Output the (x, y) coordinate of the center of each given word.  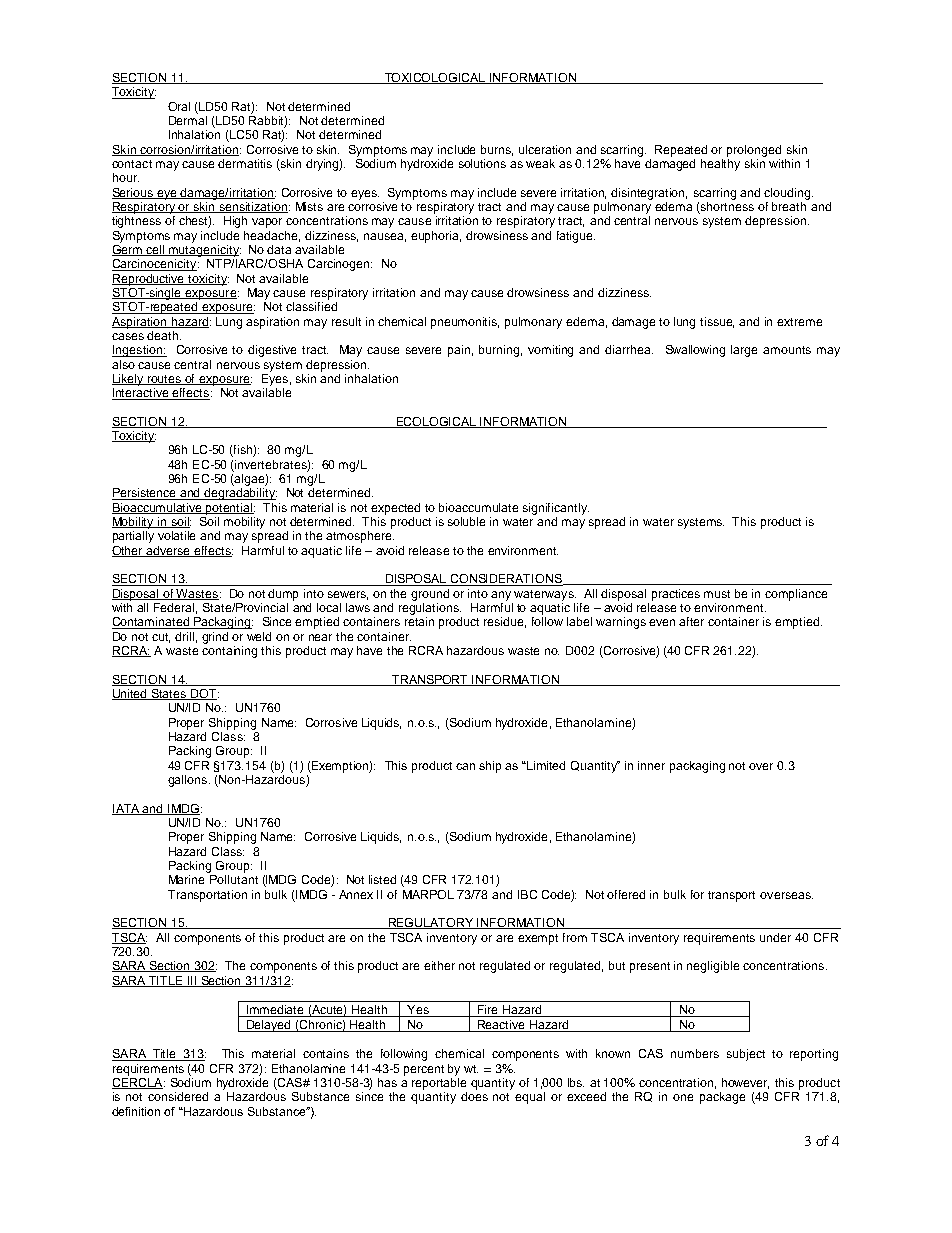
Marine (186, 879)
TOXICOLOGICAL (435, 78)
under (775, 937)
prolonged (754, 151)
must (717, 594)
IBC (527, 894)
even (662, 622)
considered (178, 1096)
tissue (717, 322)
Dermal (188, 120)
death (164, 335)
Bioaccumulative (158, 508)
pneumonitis (465, 323)
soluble (466, 521)
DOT (204, 694)
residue (505, 622)
